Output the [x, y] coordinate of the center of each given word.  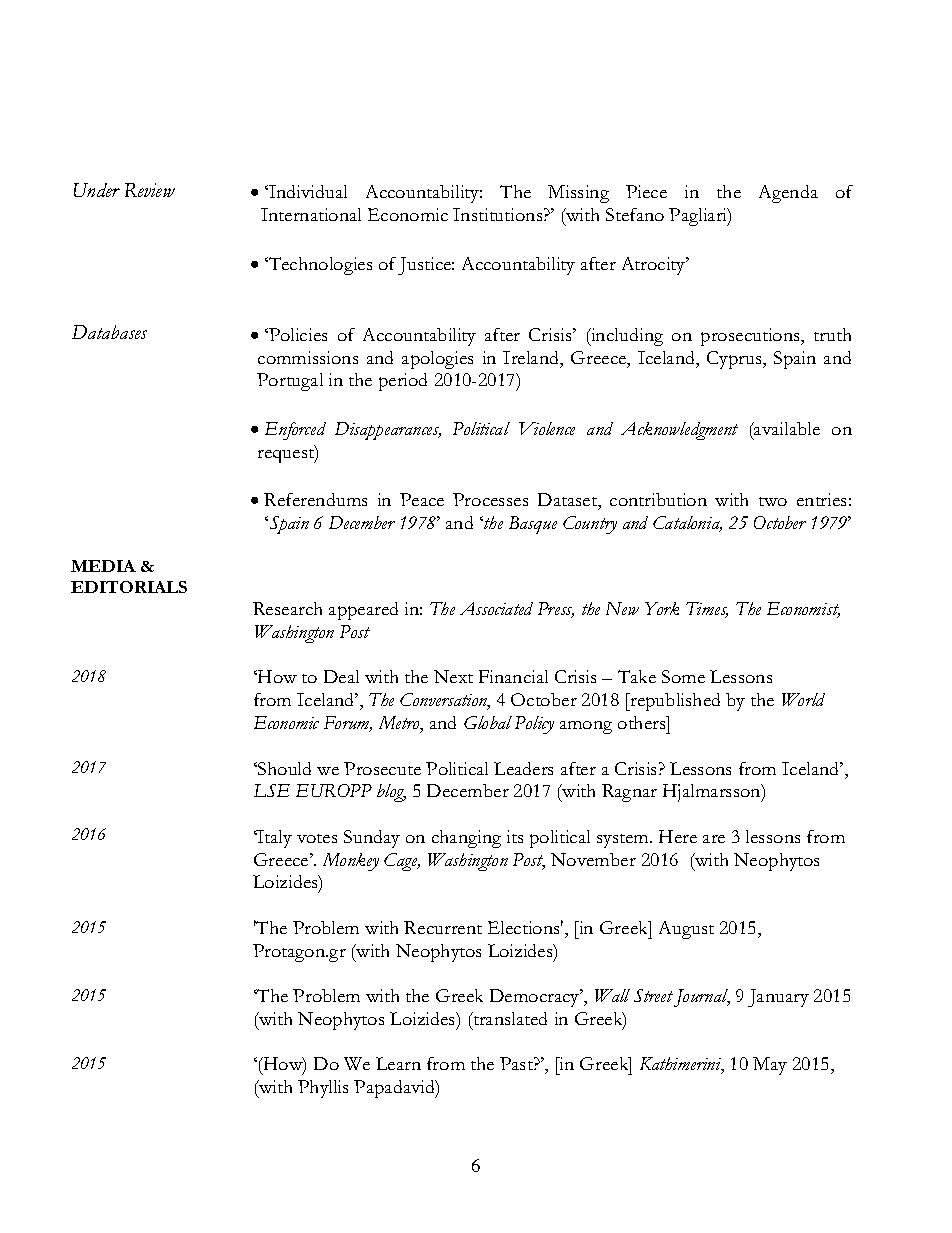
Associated [496, 608]
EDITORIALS [129, 587]
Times [707, 610]
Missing [578, 194]
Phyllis [323, 1089]
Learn [398, 1063]
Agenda [788, 194]
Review [150, 190]
